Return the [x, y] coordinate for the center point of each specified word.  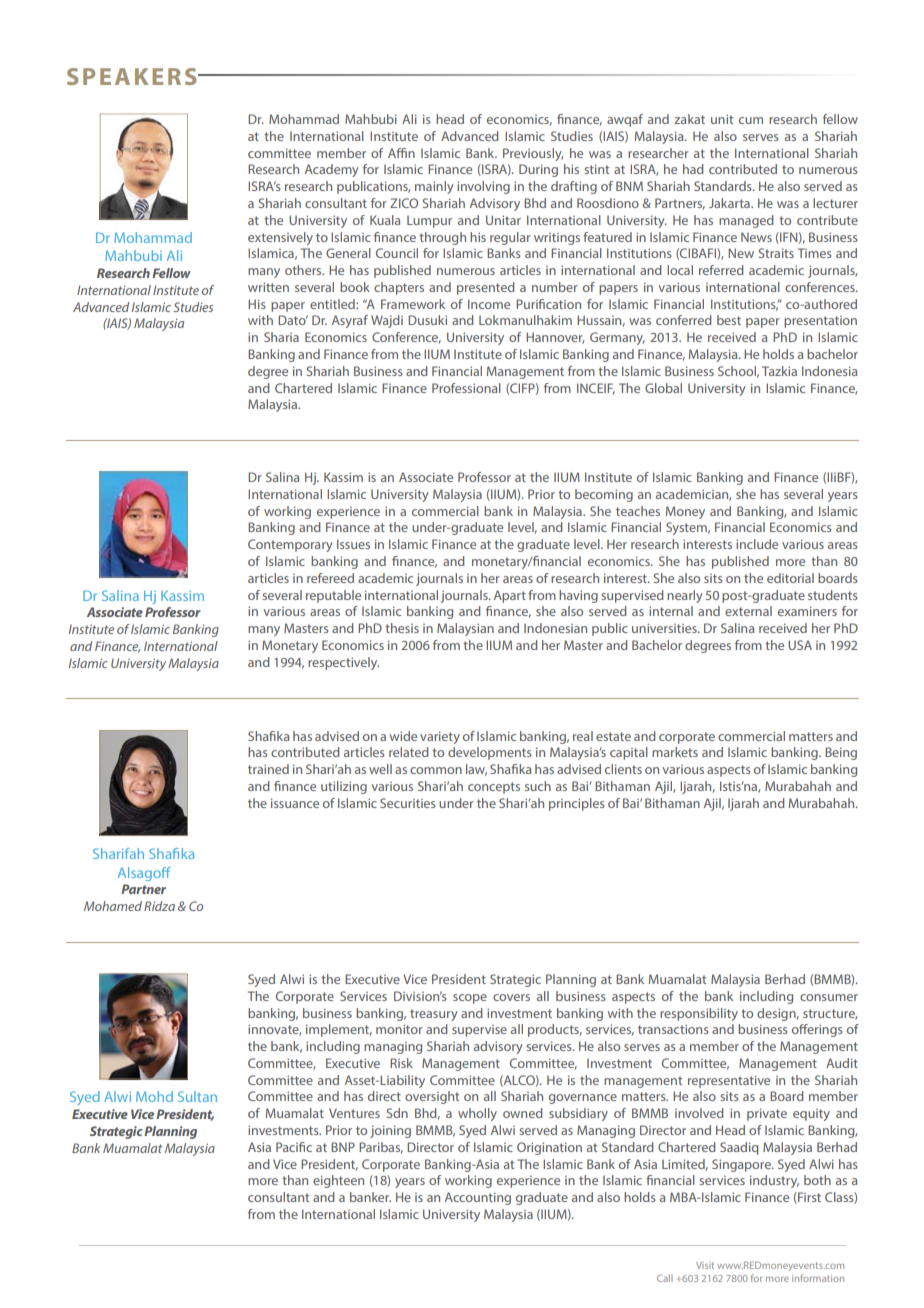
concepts [494, 788]
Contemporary [290, 545]
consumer [829, 997]
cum [751, 120]
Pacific [294, 1147]
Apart [510, 596]
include [757, 544]
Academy [332, 170]
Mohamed [113, 906]
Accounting [478, 1198]
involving [483, 187]
